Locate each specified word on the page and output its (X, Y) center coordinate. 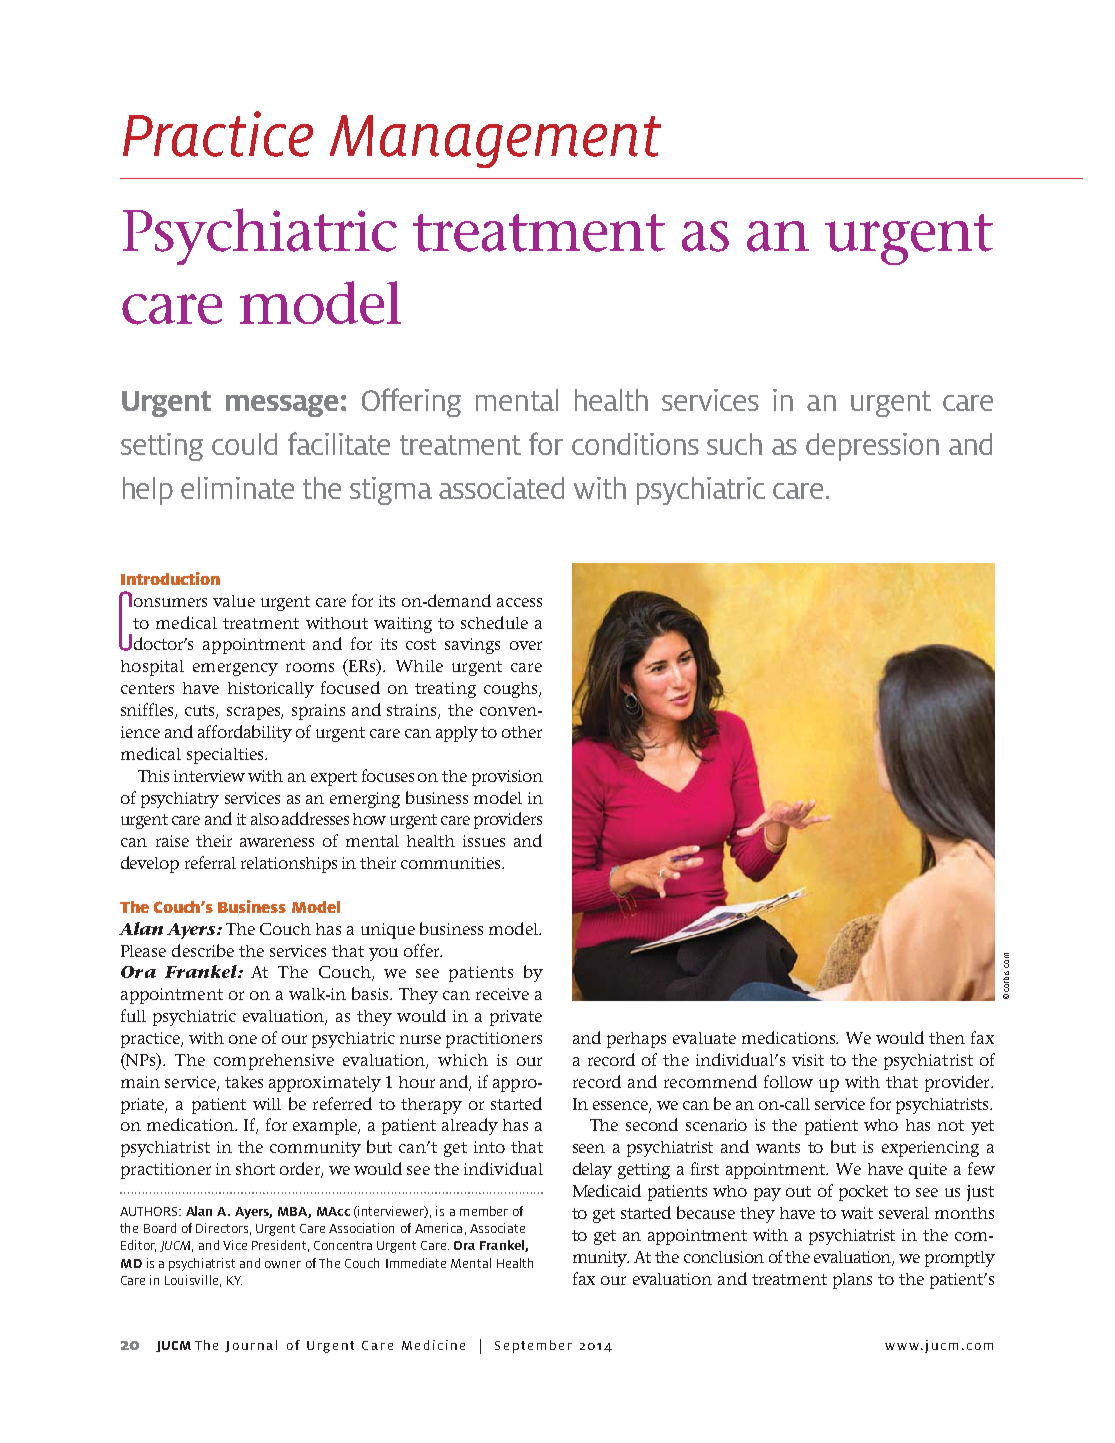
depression (872, 447)
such (734, 444)
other (522, 732)
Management (495, 141)
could (244, 444)
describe (203, 950)
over (526, 645)
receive (502, 994)
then (947, 1038)
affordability (245, 733)
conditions (635, 444)
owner (283, 1264)
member (484, 1211)
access (519, 602)
